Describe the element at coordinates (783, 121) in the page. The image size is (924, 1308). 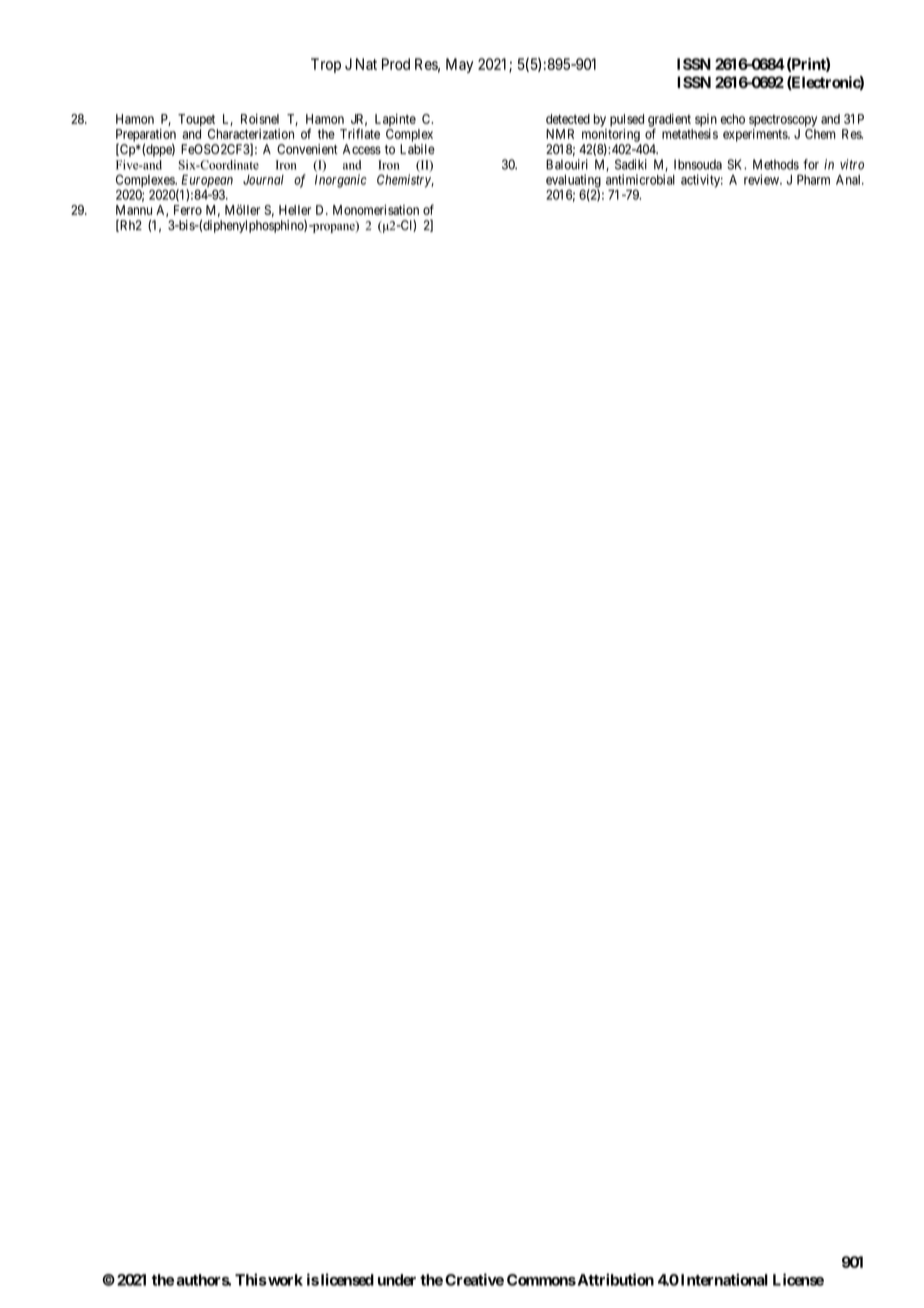
I see `spectroscopy` at that location.
